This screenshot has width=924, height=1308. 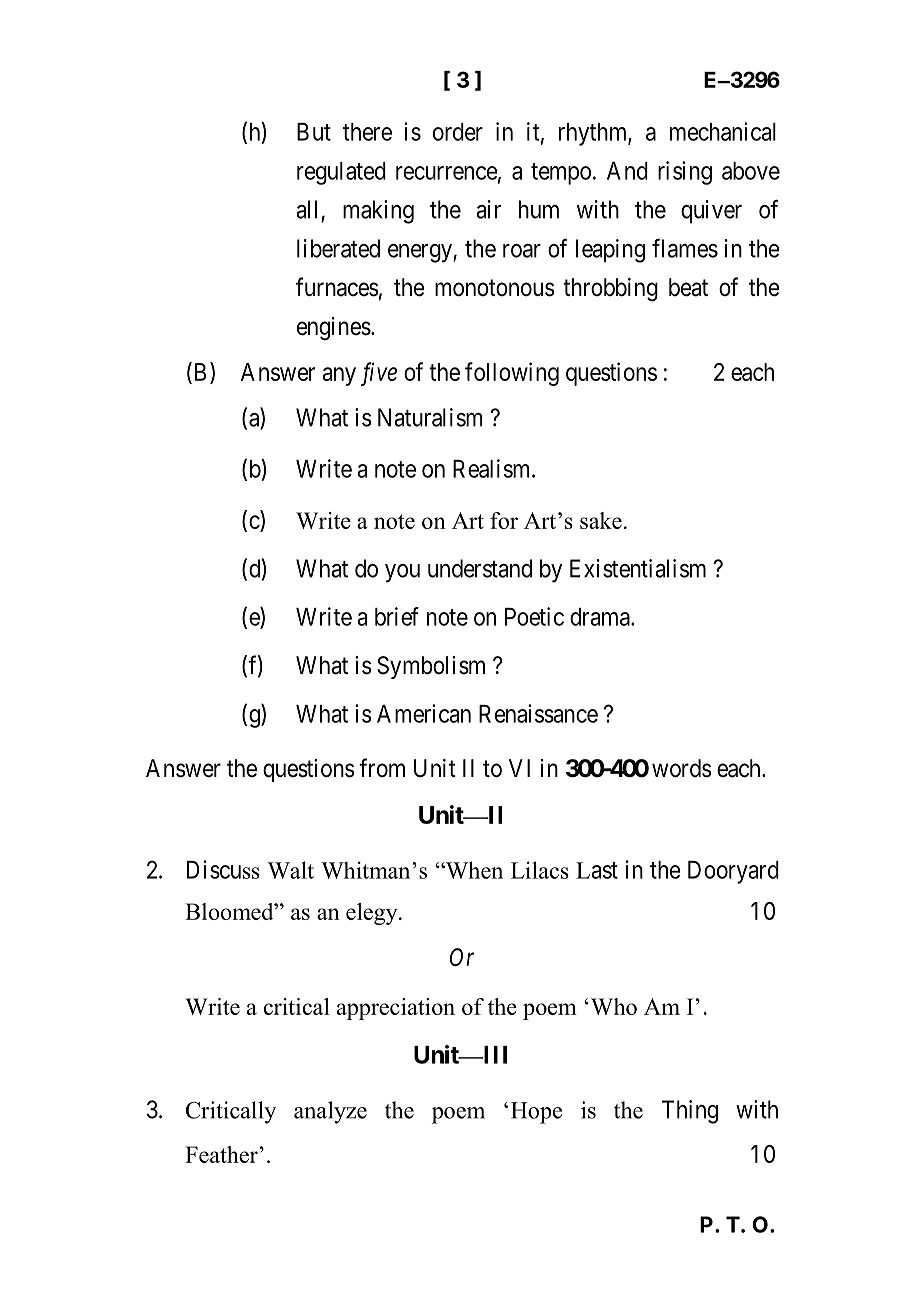 What do you see at coordinates (538, 713) in the screenshot?
I see `Renaissance` at bounding box center [538, 713].
